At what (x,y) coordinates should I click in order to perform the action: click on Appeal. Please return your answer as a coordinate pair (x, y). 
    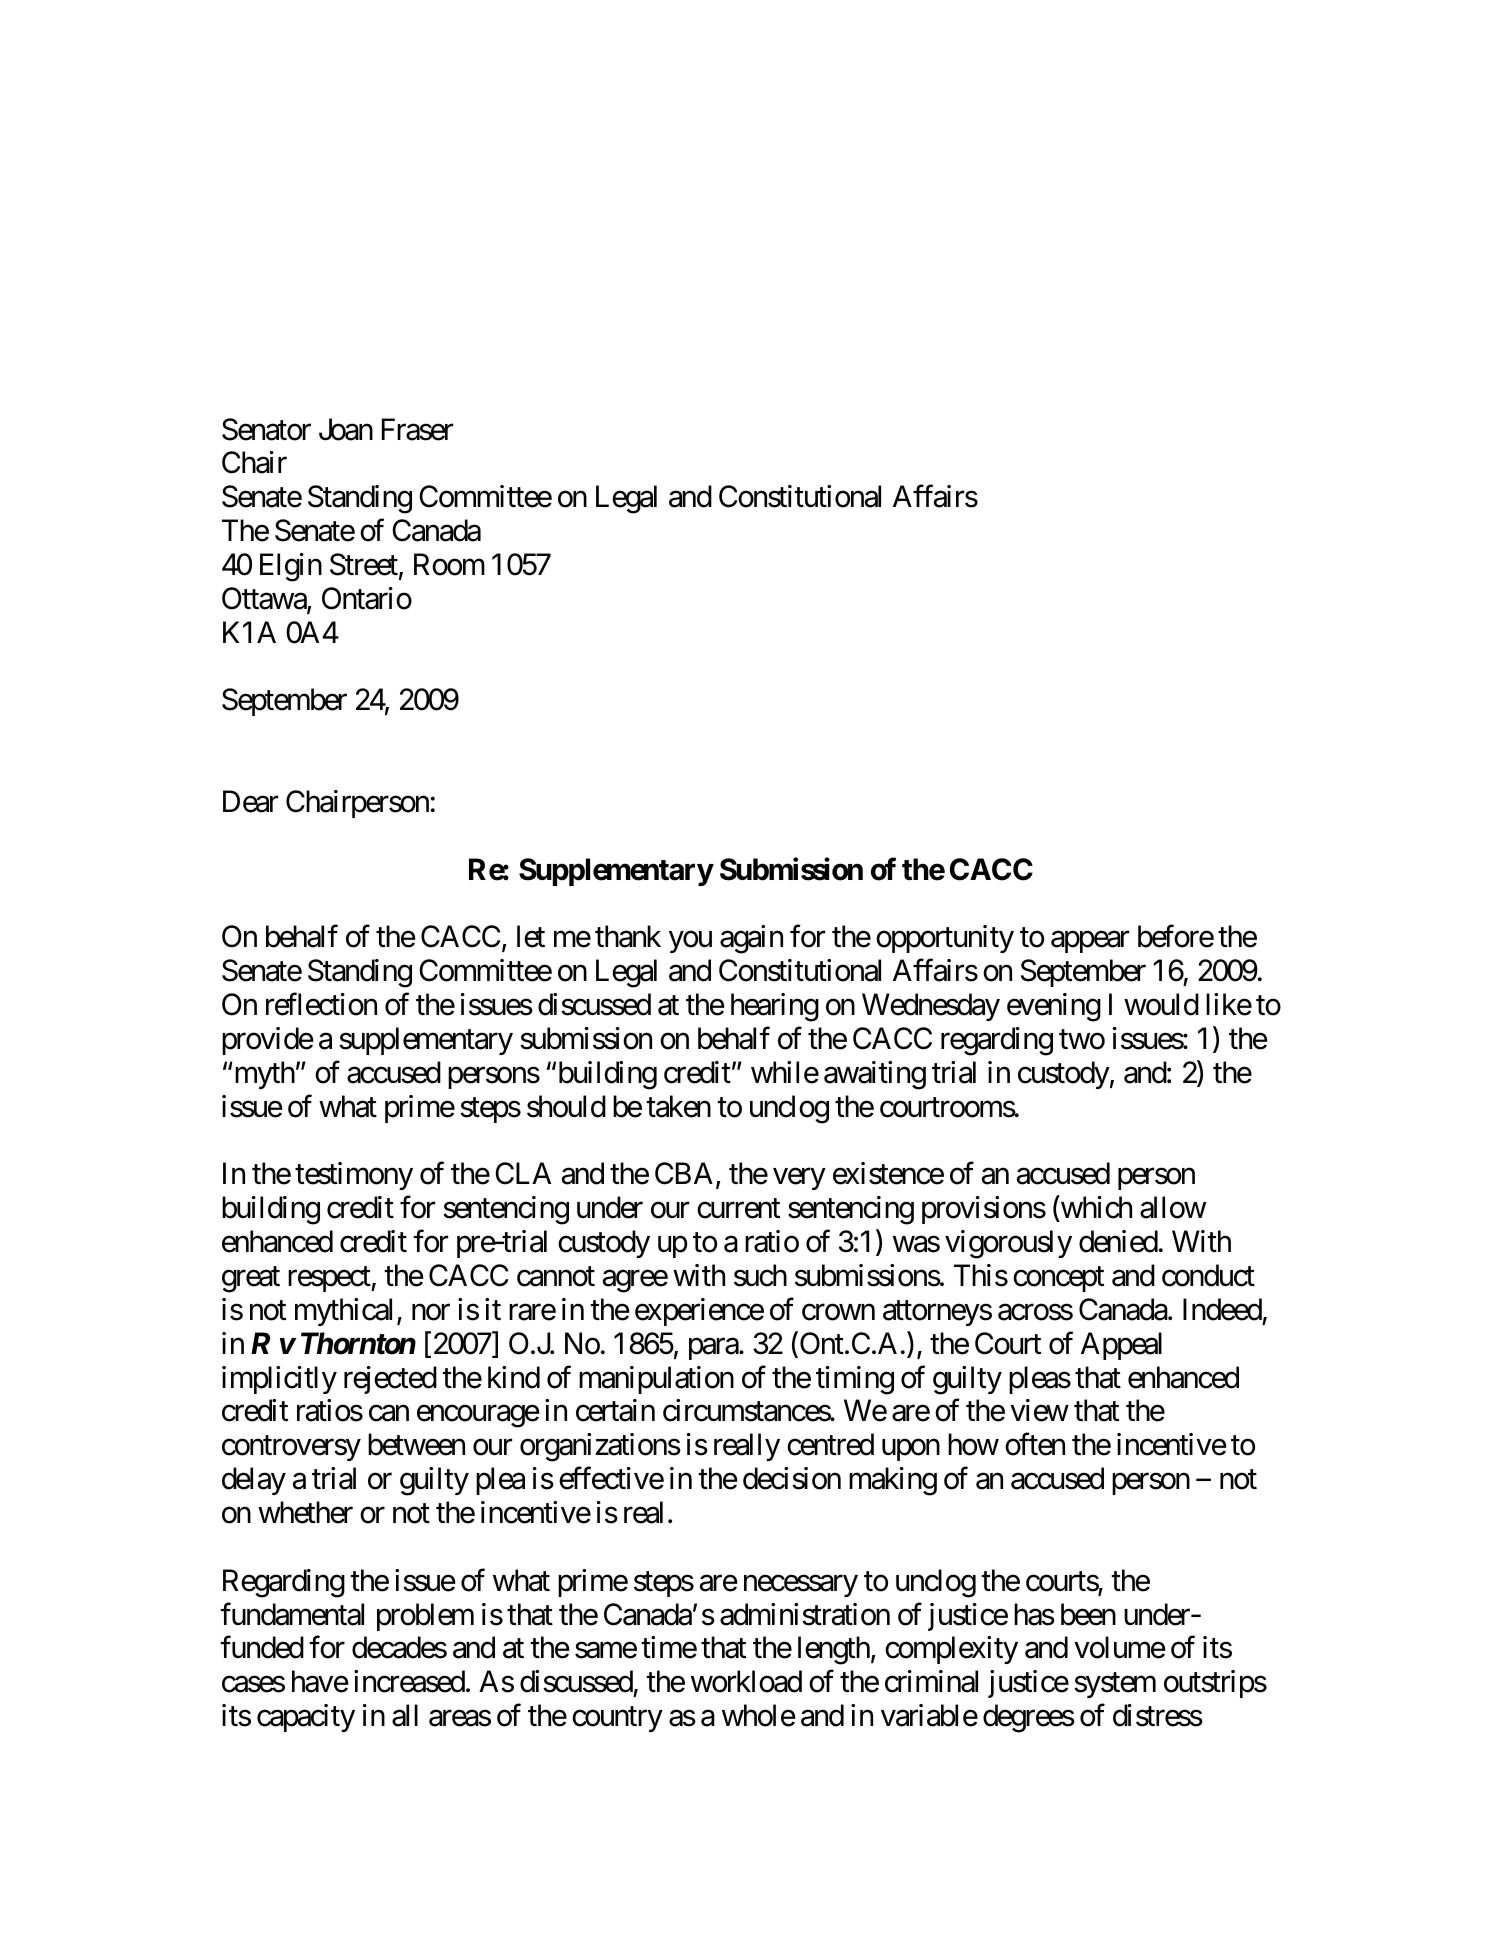
    Looking at the image, I should click on (1121, 1346).
